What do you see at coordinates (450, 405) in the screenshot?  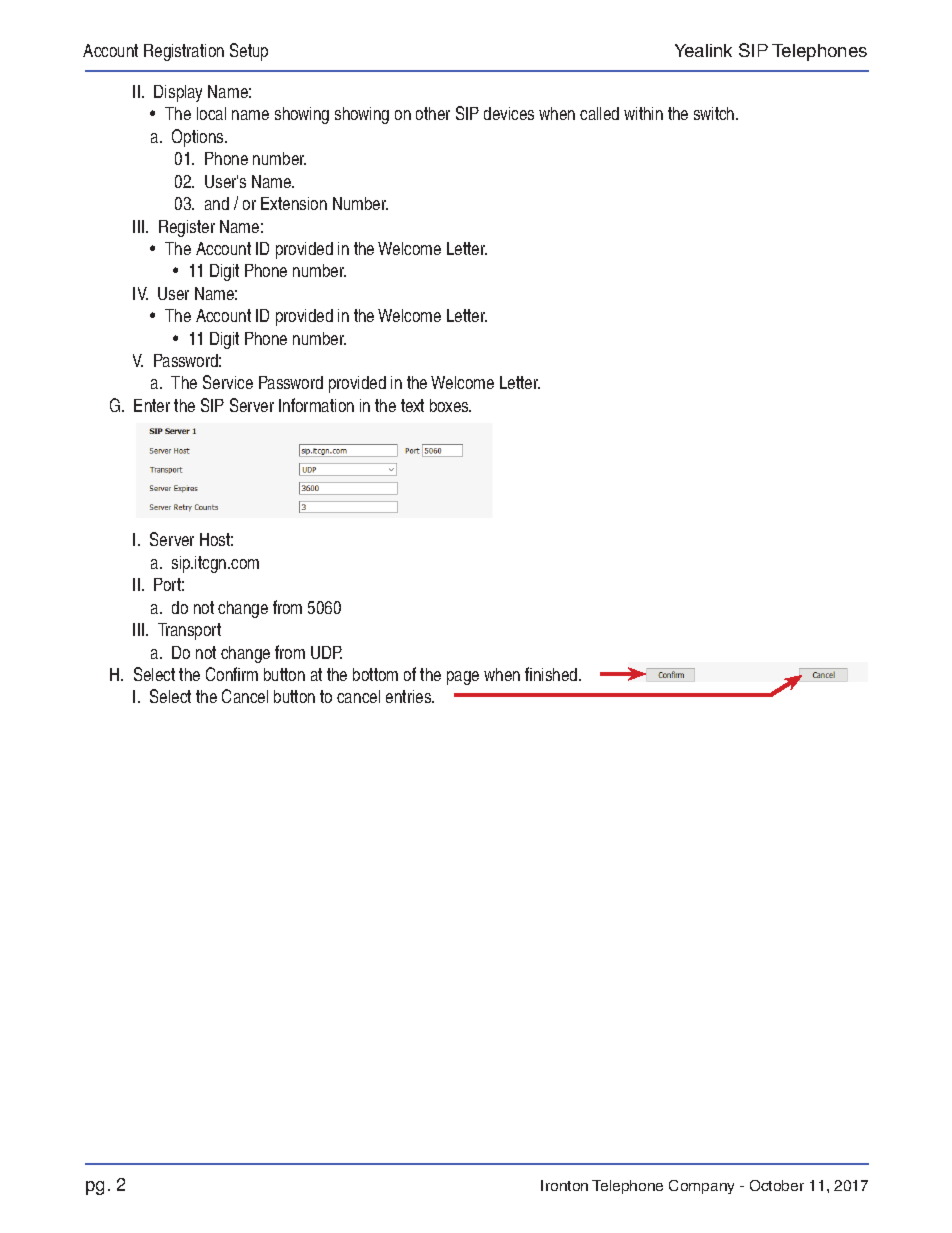 I see `boxes` at bounding box center [450, 405].
